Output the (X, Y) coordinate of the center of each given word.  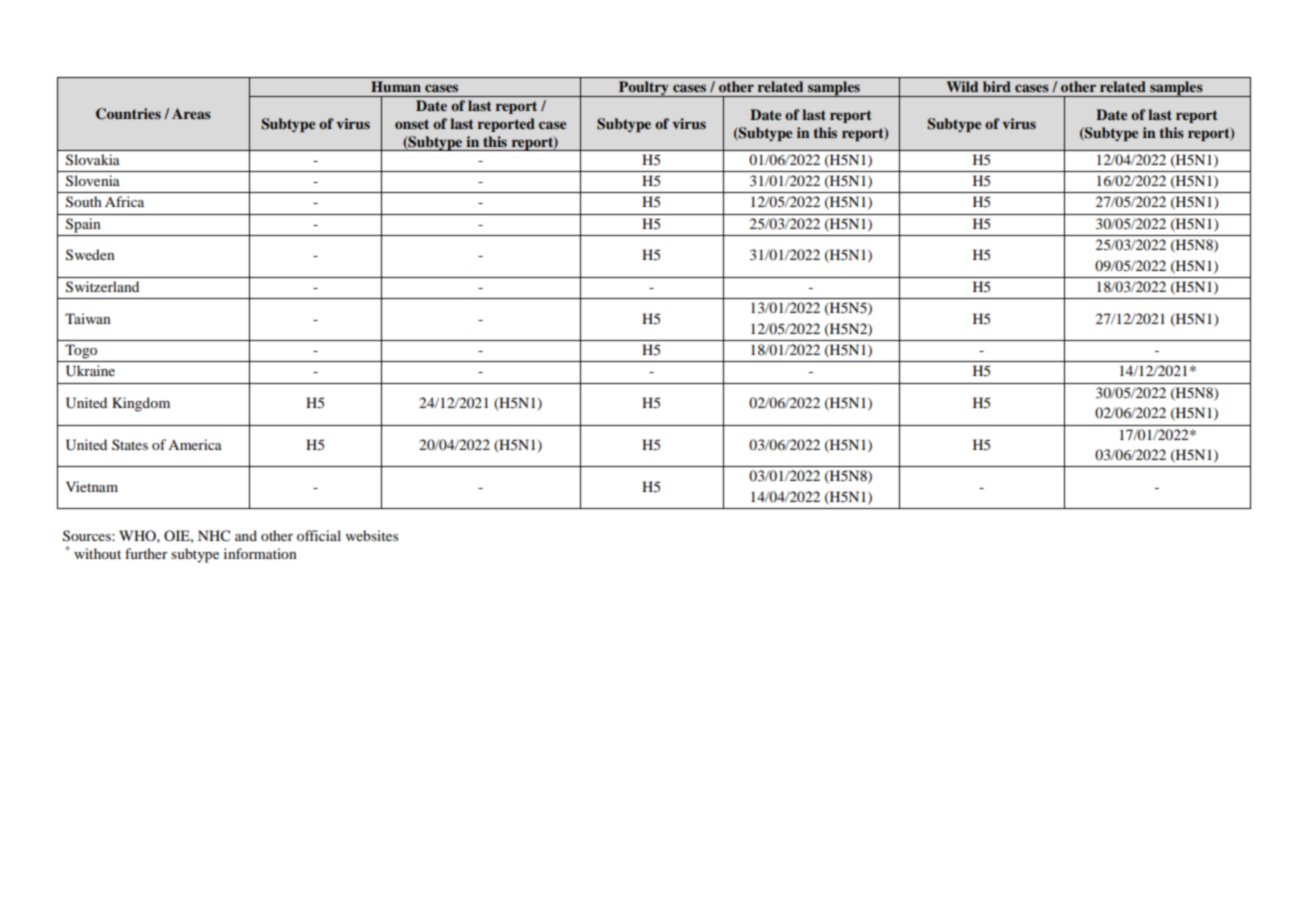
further (146, 553)
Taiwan (88, 318)
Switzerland (102, 287)
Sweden (90, 255)
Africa (124, 201)
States (130, 444)
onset (412, 124)
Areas (191, 113)
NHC (214, 536)
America (195, 444)
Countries (128, 114)
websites (372, 535)
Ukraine (90, 371)
